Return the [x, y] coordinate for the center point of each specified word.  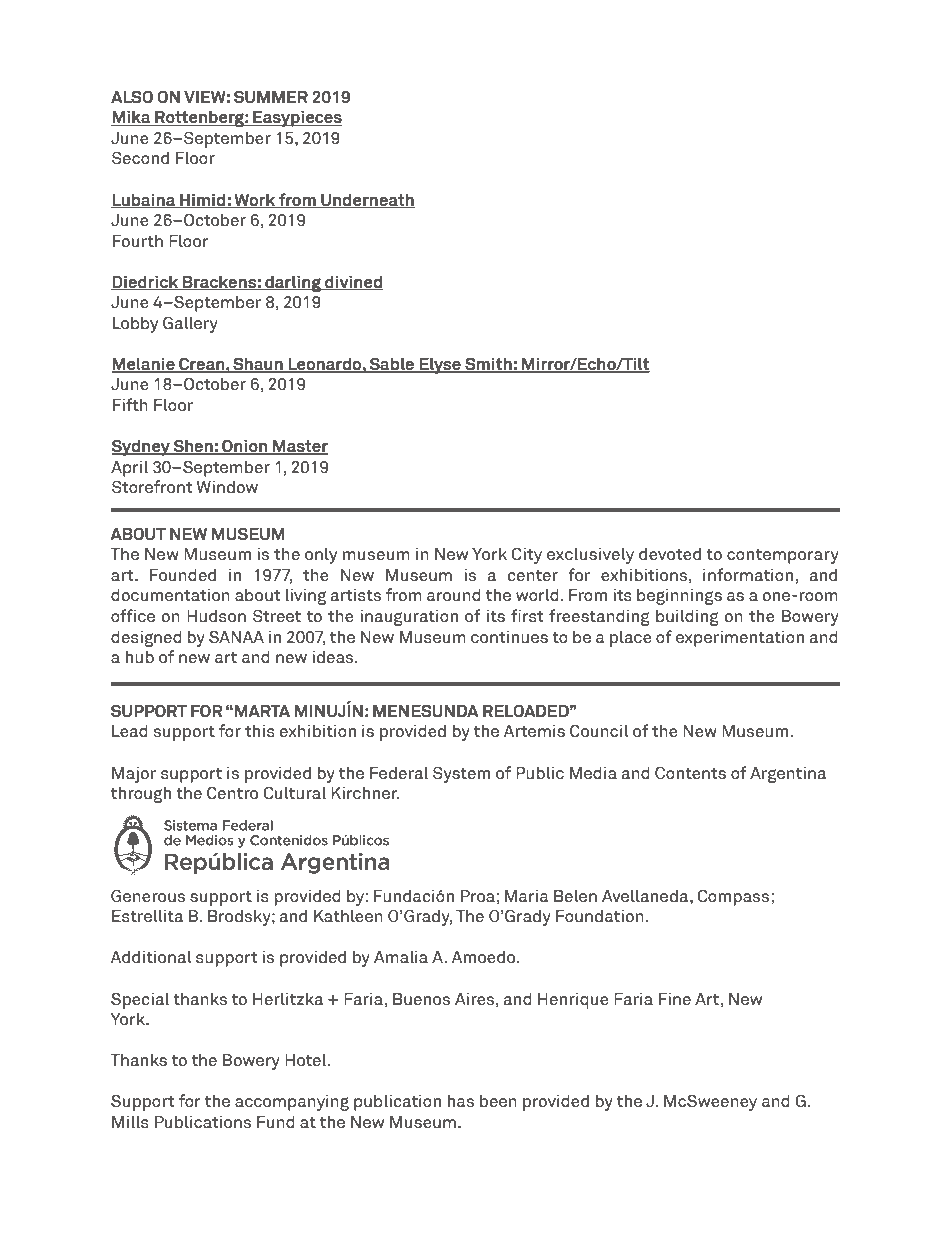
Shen [193, 447]
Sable [392, 365]
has [461, 1101]
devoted [670, 554]
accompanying [292, 1102]
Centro [232, 793]
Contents [690, 773]
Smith [488, 365]
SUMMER [271, 97]
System [461, 774]
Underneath [367, 200]
